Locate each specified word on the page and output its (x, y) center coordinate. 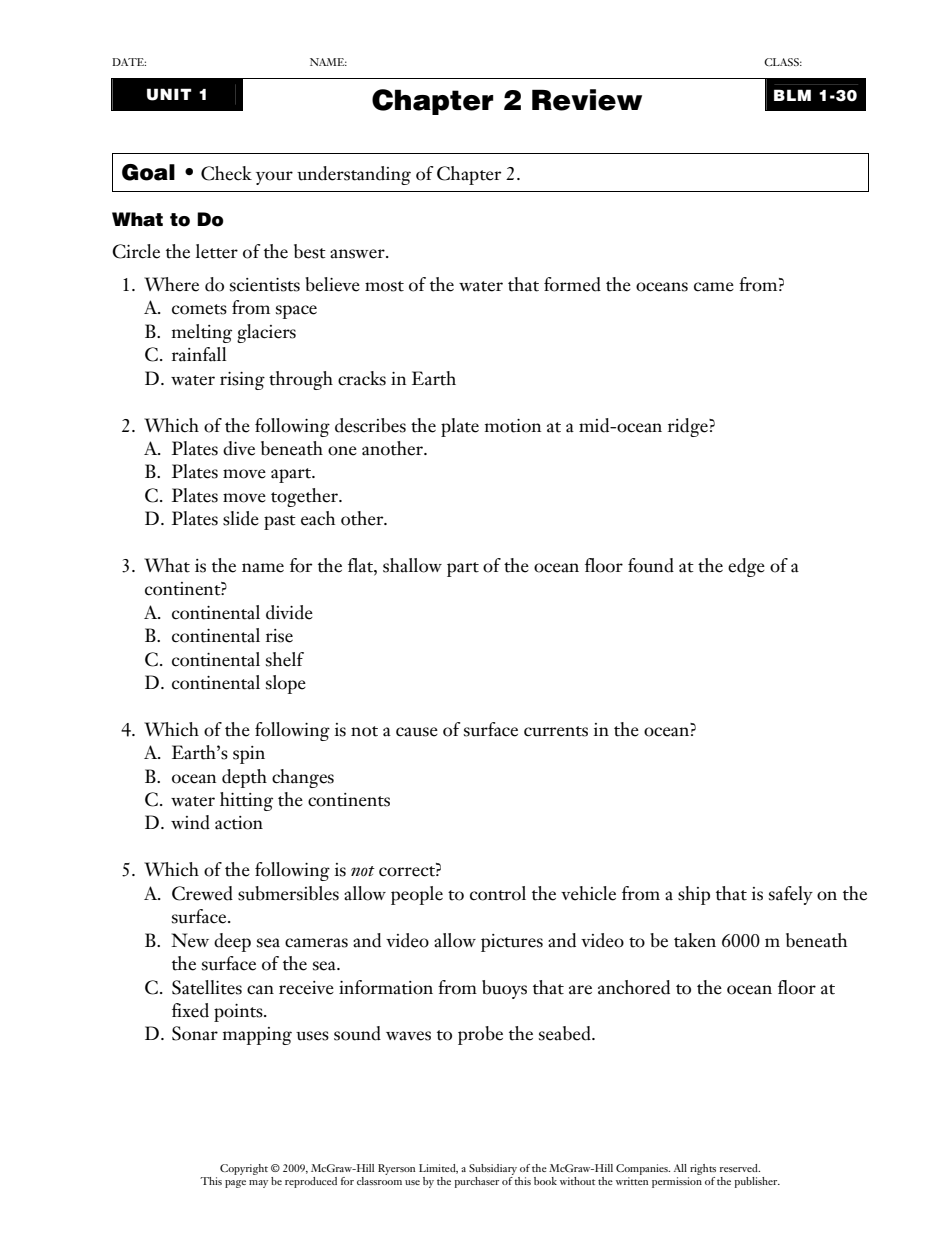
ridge (689, 427)
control (498, 893)
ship (694, 895)
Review (587, 100)
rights (703, 1169)
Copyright (244, 1169)
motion (513, 426)
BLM (792, 95)
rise (279, 636)
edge (746, 567)
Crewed (202, 893)
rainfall (199, 354)
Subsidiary (493, 1169)
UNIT (169, 94)
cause (417, 732)
